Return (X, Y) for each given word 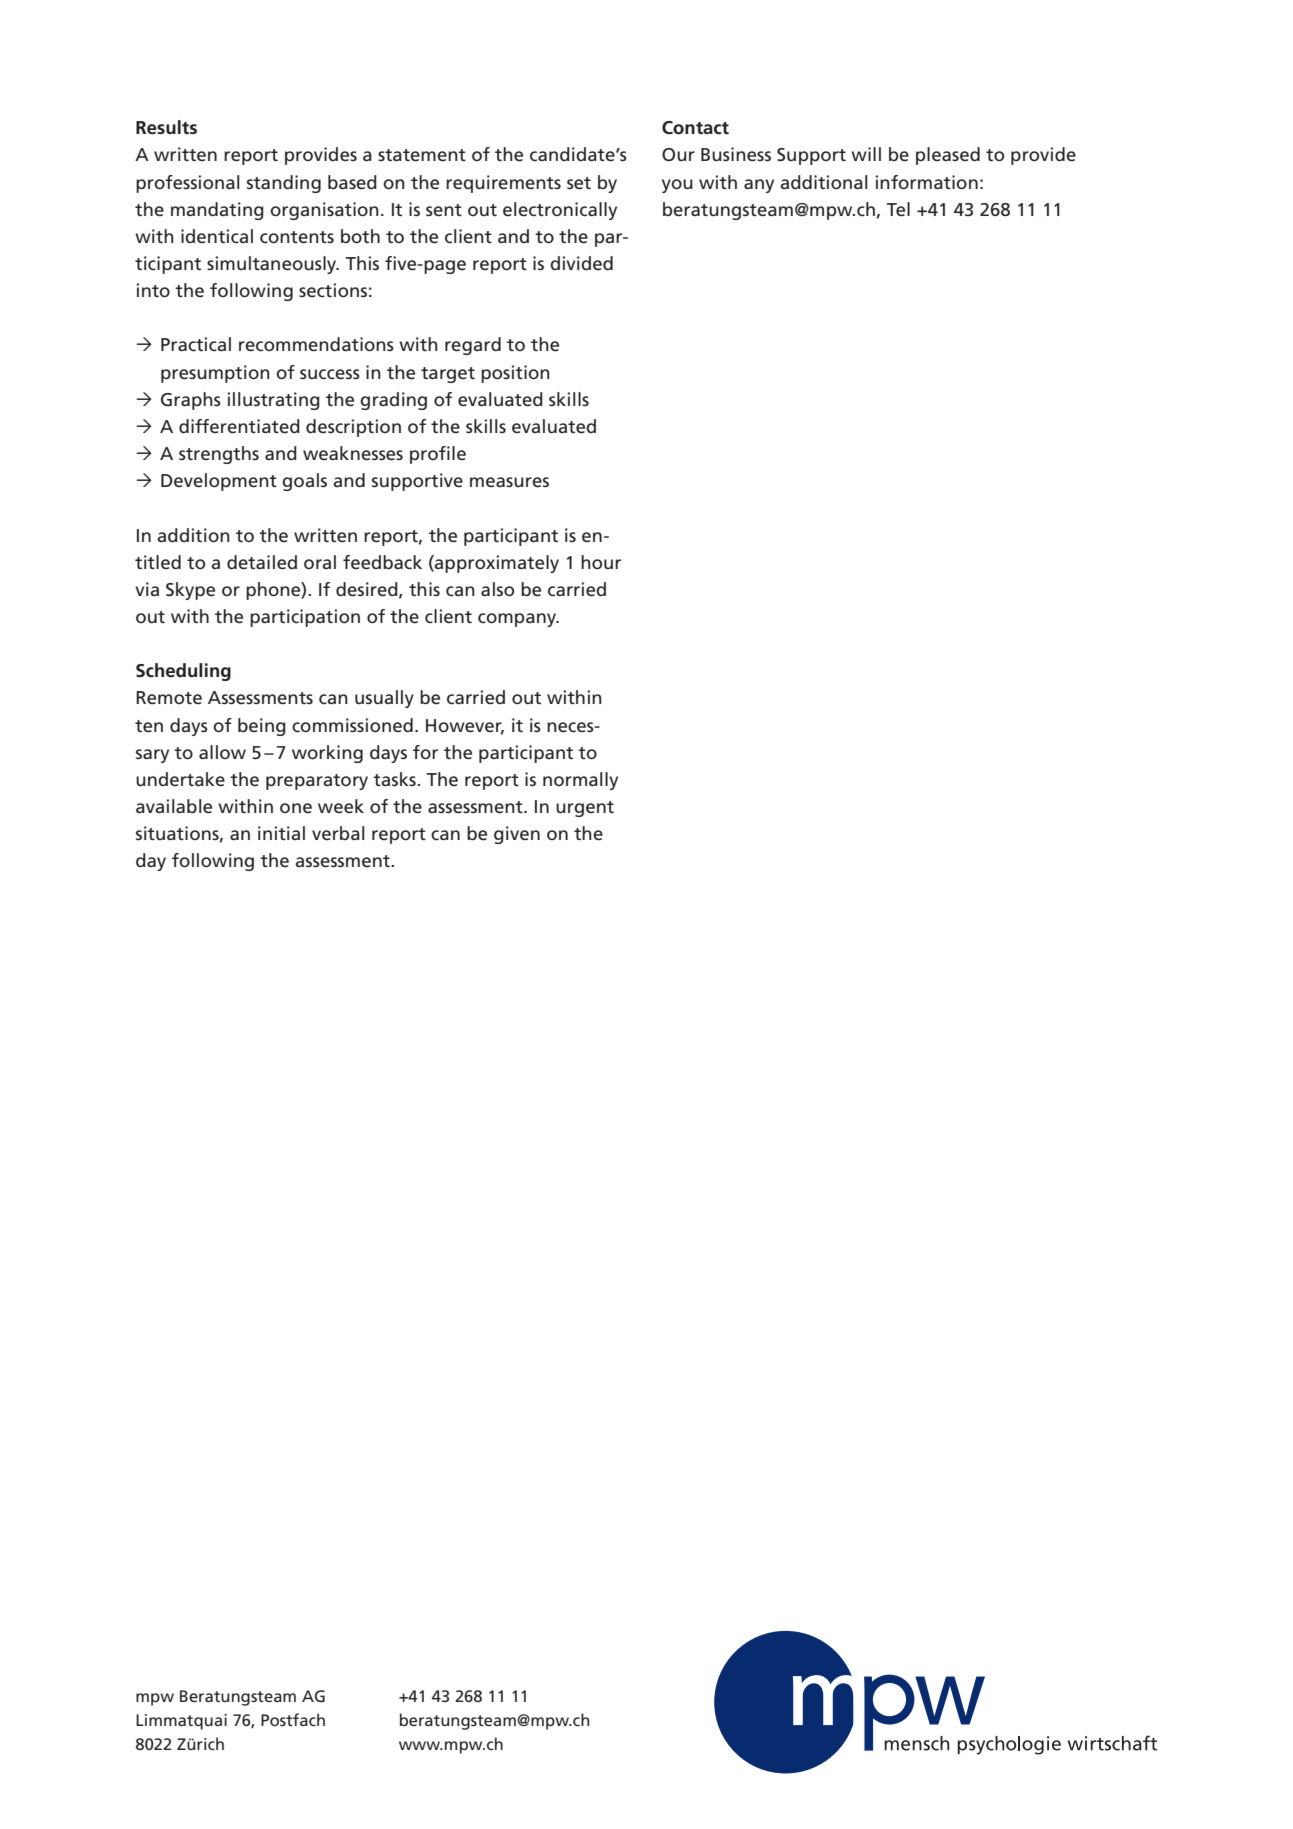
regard (473, 346)
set (579, 183)
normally (580, 781)
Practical (196, 344)
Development (219, 482)
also (497, 589)
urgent (585, 809)
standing (284, 184)
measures (509, 482)
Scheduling (183, 672)
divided (581, 263)
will (866, 154)
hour (601, 562)
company (518, 620)
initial (281, 833)
